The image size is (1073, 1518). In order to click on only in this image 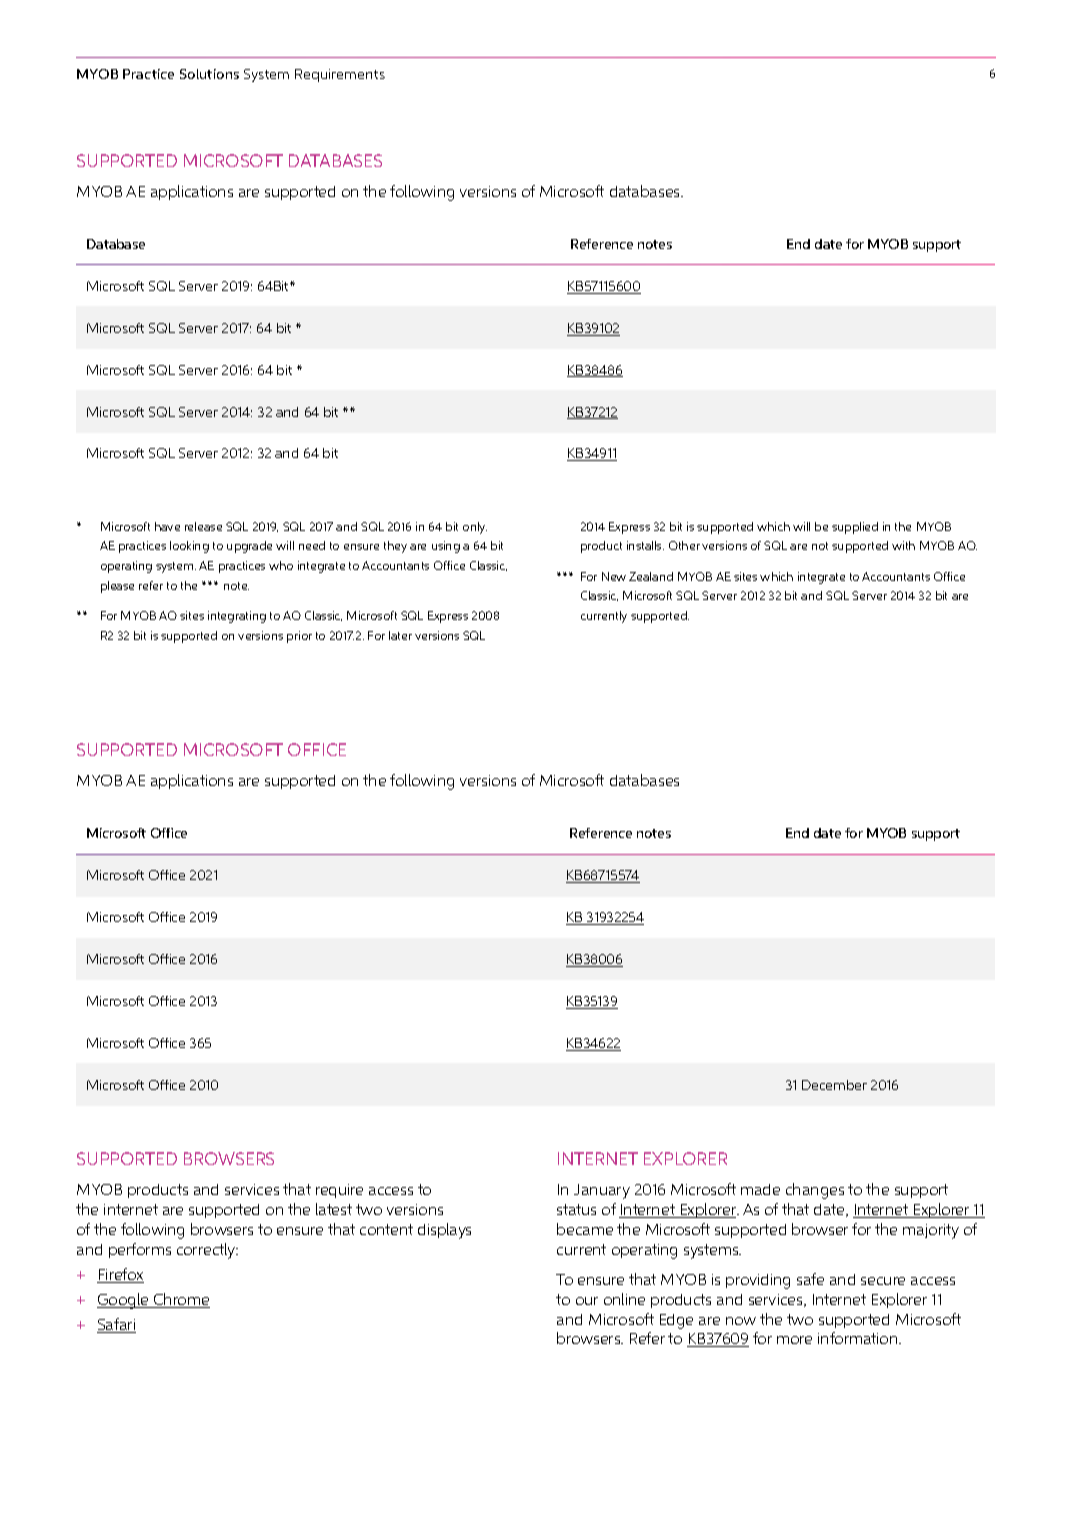, I will do `click(475, 528)`.
